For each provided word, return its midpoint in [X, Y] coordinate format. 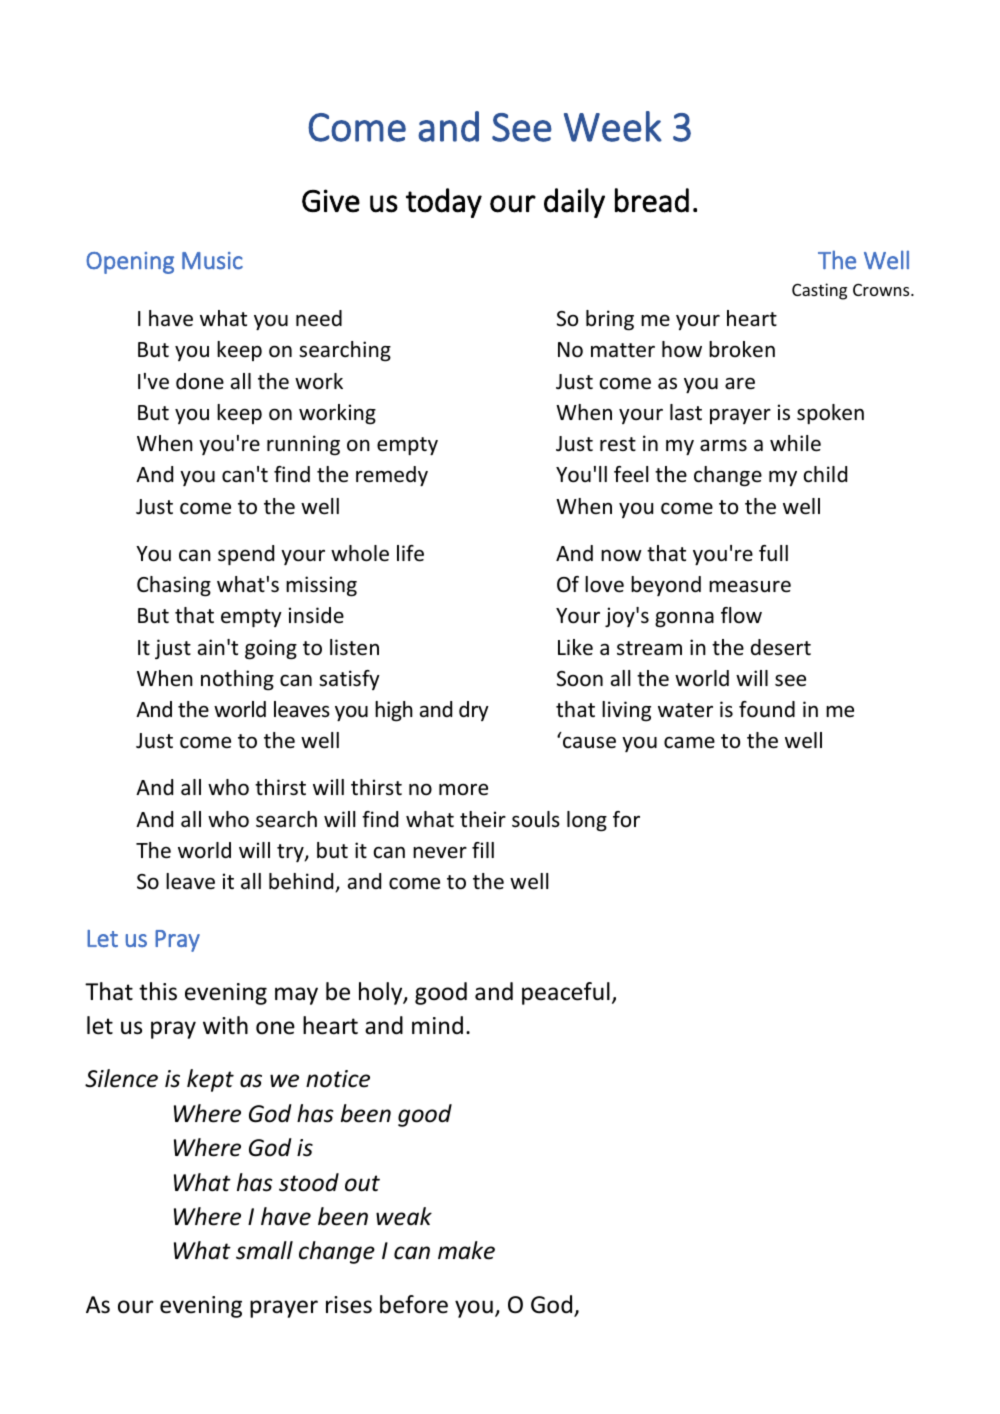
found [767, 709]
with [225, 1025]
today [444, 203]
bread [652, 200]
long [587, 821]
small [264, 1250]
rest [618, 444]
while [795, 443]
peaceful [566, 993]
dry [474, 711]
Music [212, 261]
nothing [237, 680]
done [200, 381]
